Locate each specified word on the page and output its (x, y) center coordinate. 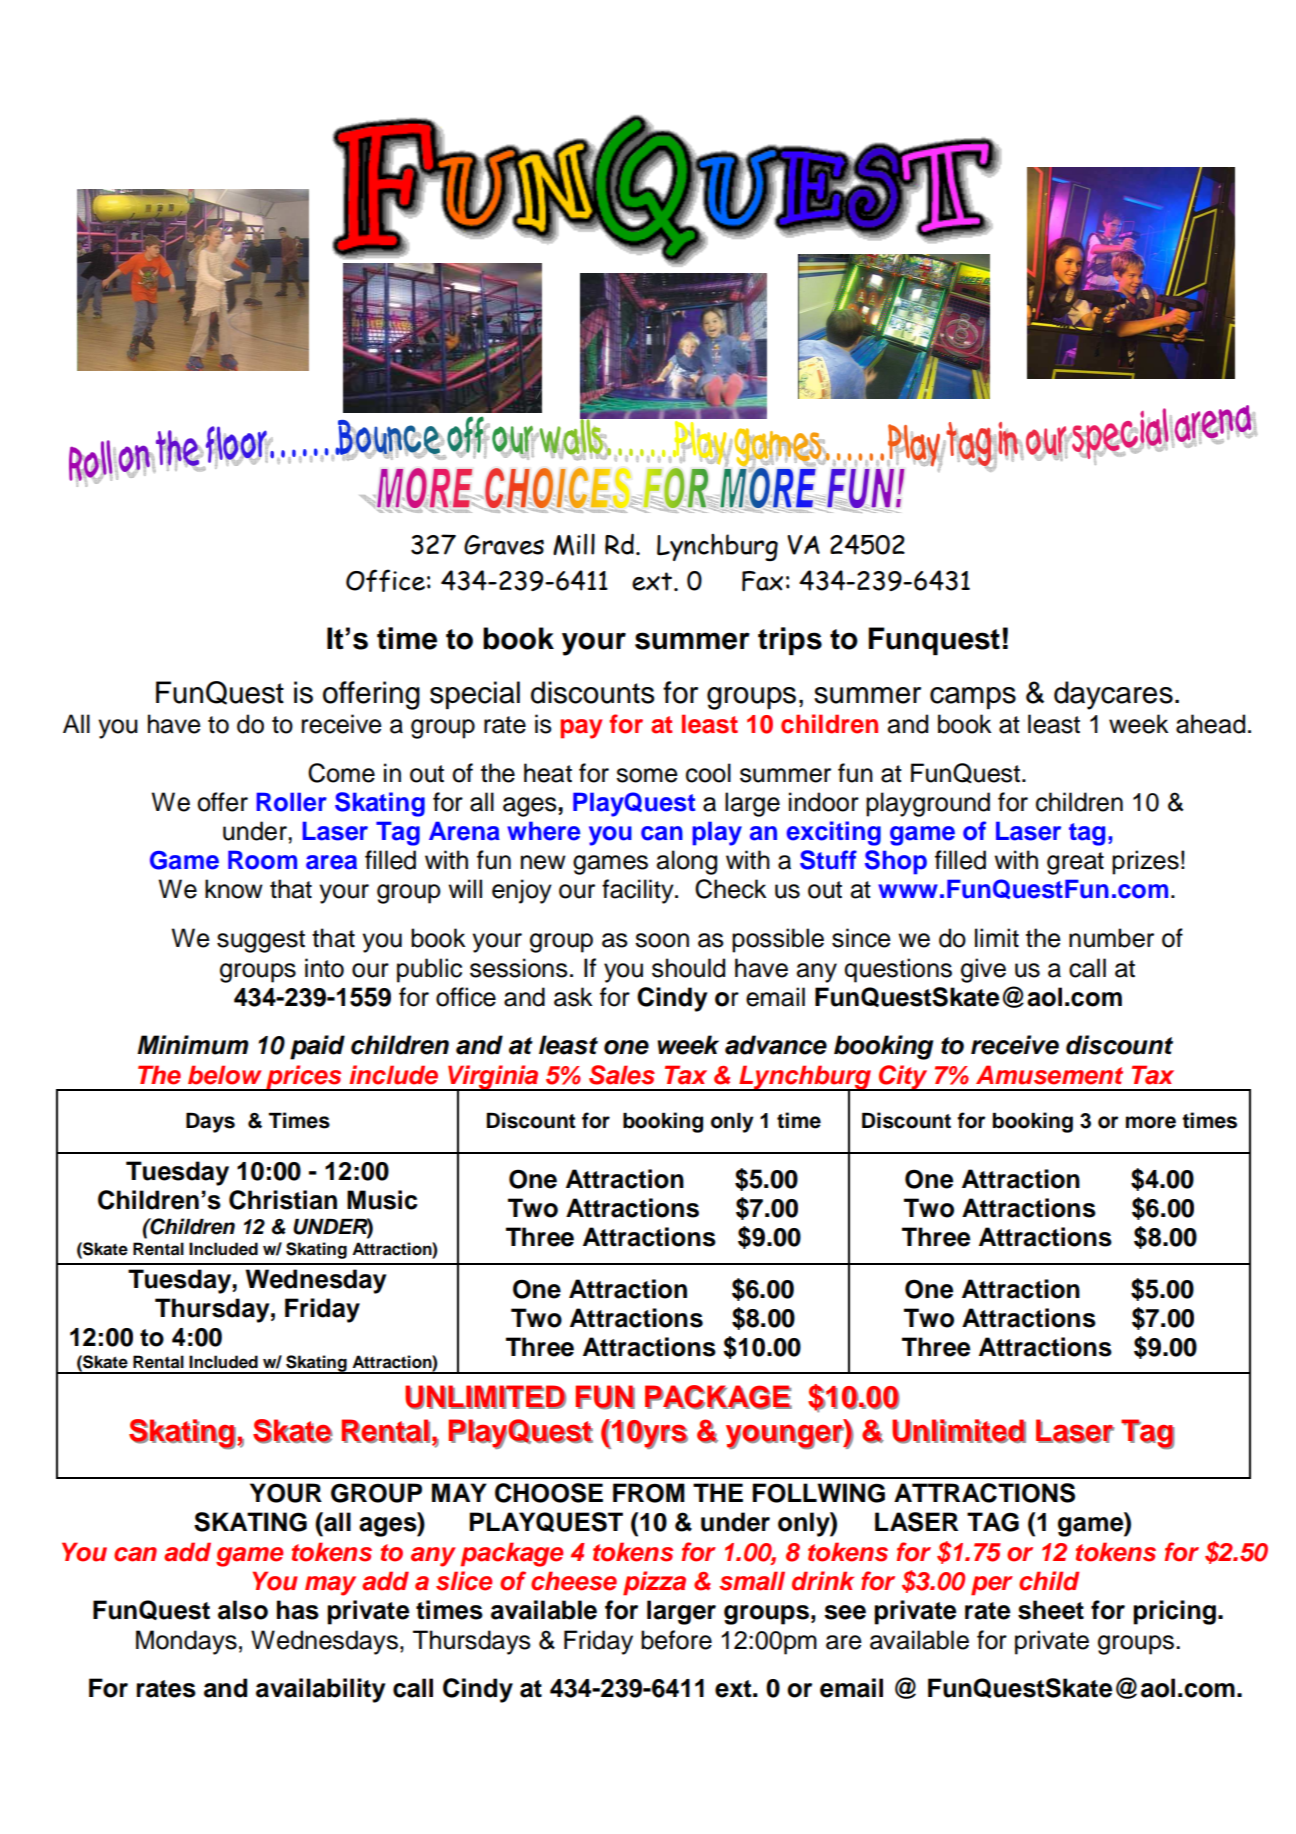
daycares (1113, 695)
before (676, 1640)
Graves (504, 545)
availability (320, 1690)
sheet (1051, 1610)
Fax (762, 581)
